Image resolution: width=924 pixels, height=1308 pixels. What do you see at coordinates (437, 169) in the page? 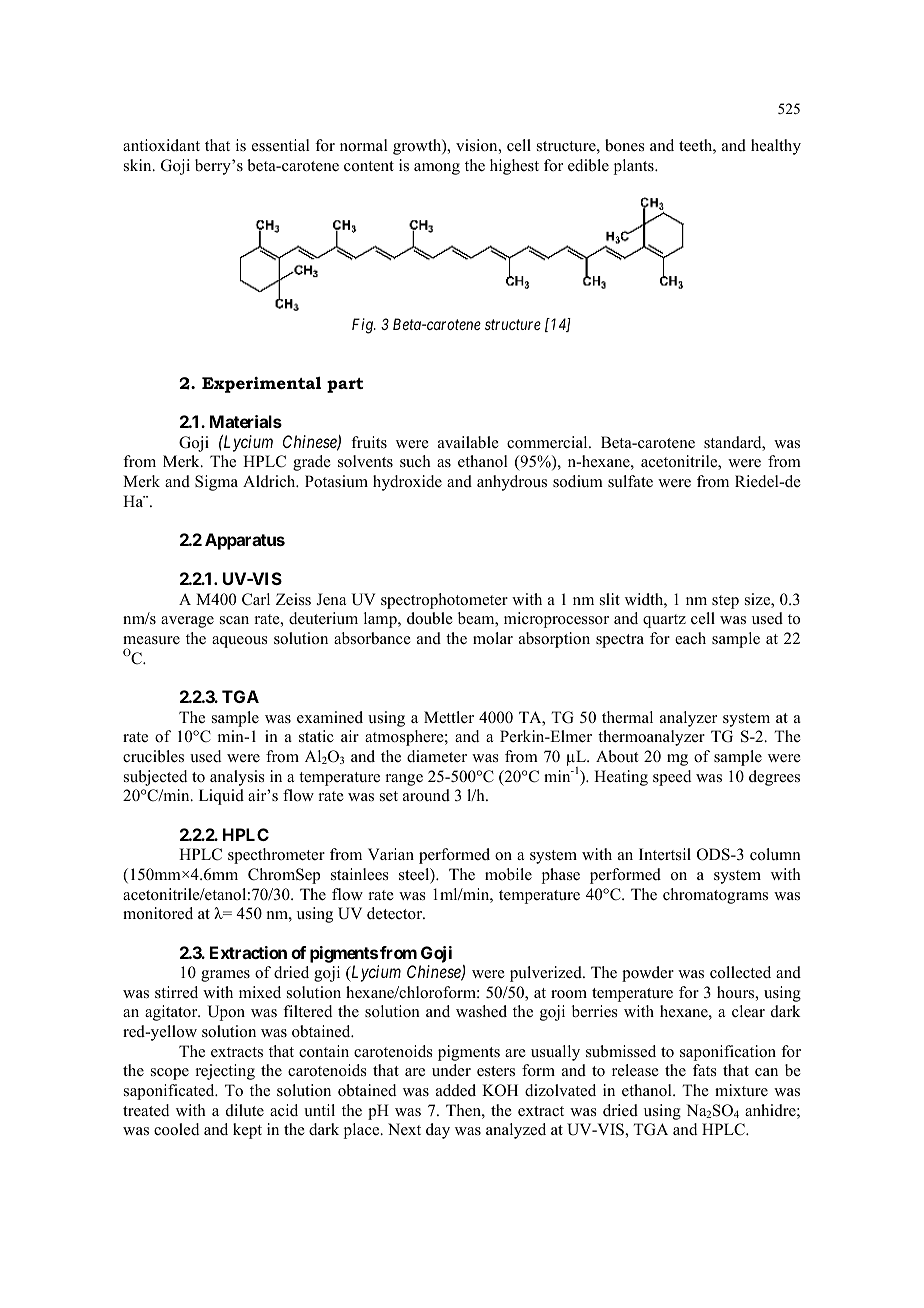
I see `among` at bounding box center [437, 169].
